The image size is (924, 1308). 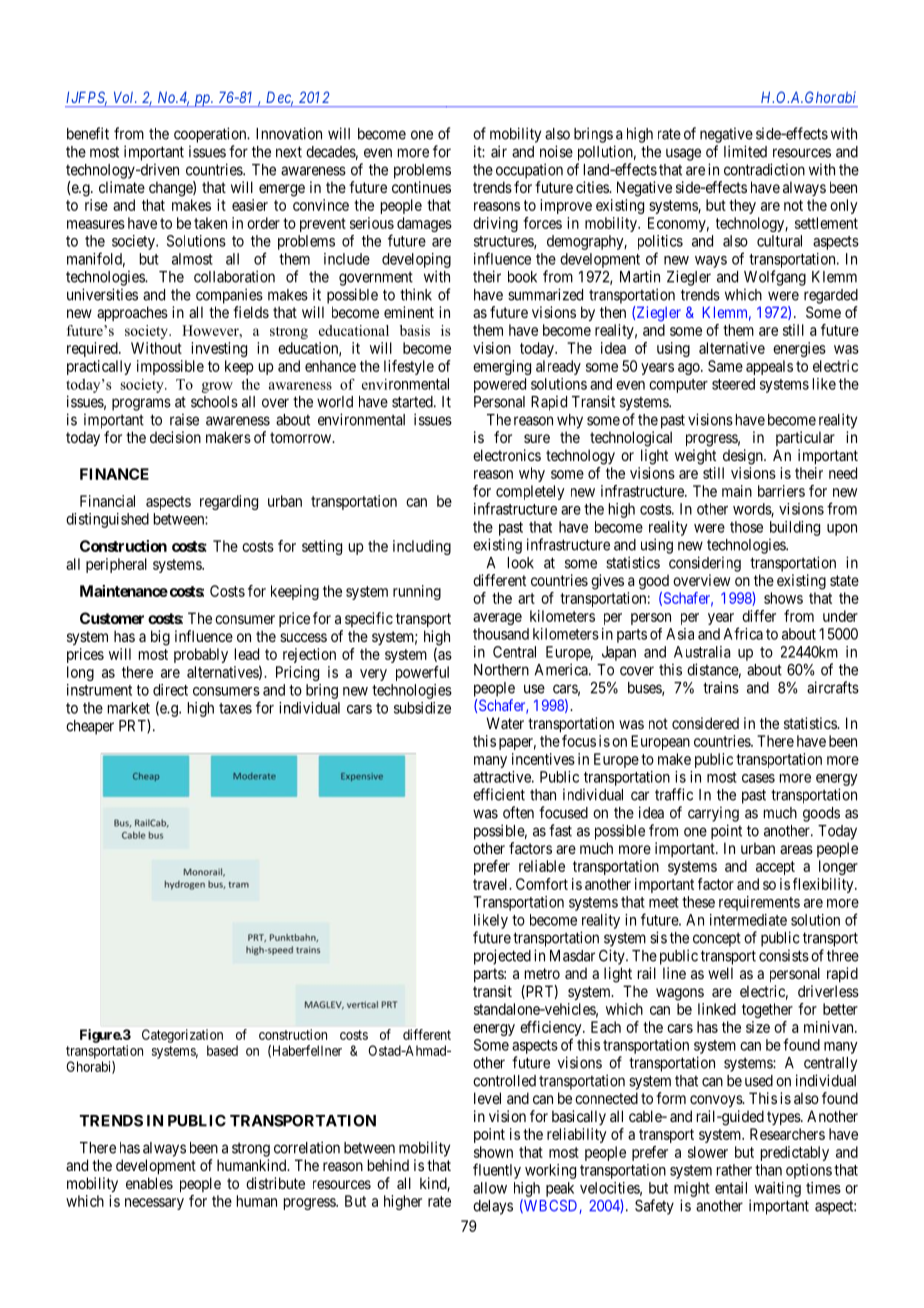 I want to click on emerging, so click(x=502, y=367).
